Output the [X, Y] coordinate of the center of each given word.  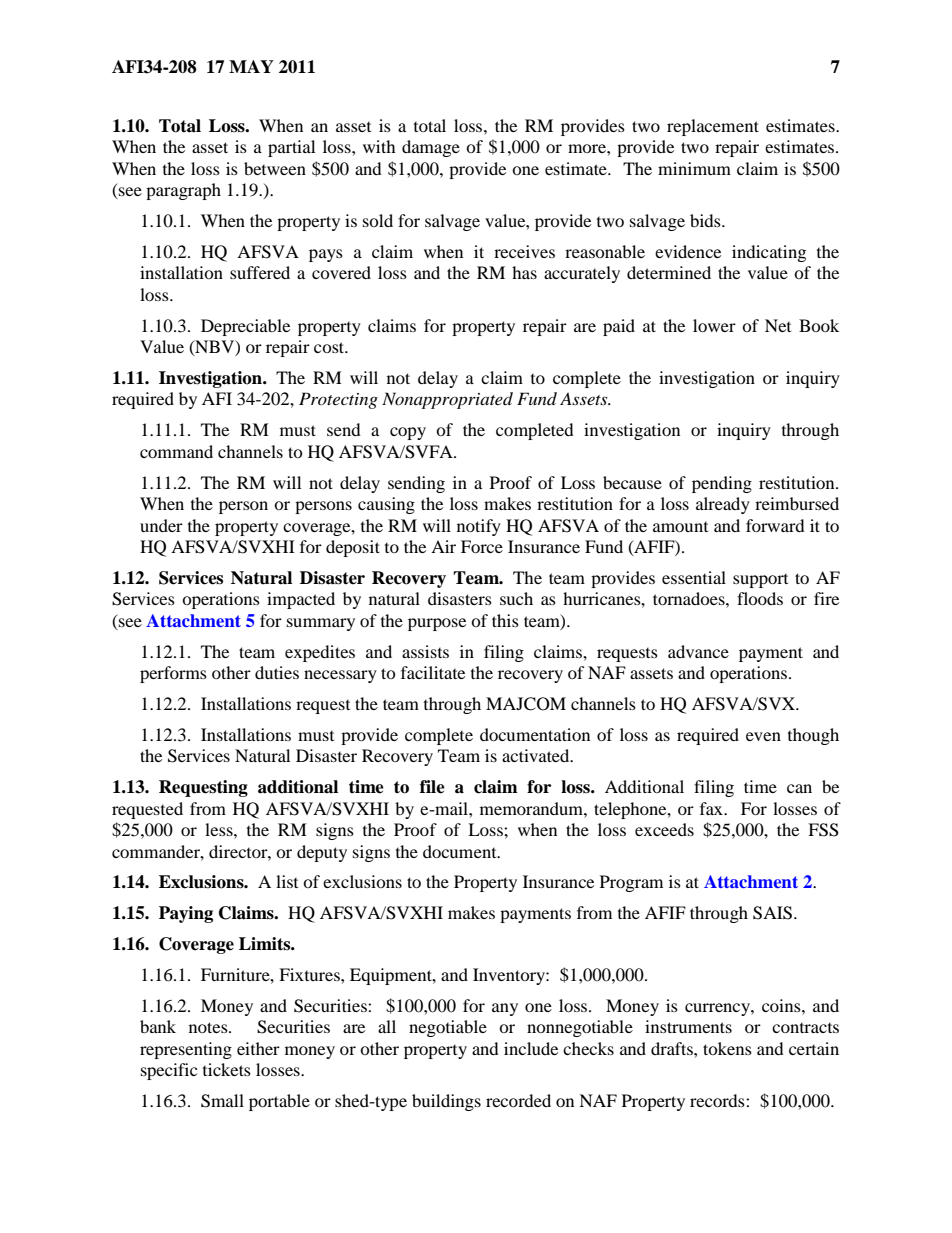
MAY [251, 66]
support [760, 581]
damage [431, 148]
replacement [713, 127]
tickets [227, 1069]
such [516, 598]
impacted [301, 600]
